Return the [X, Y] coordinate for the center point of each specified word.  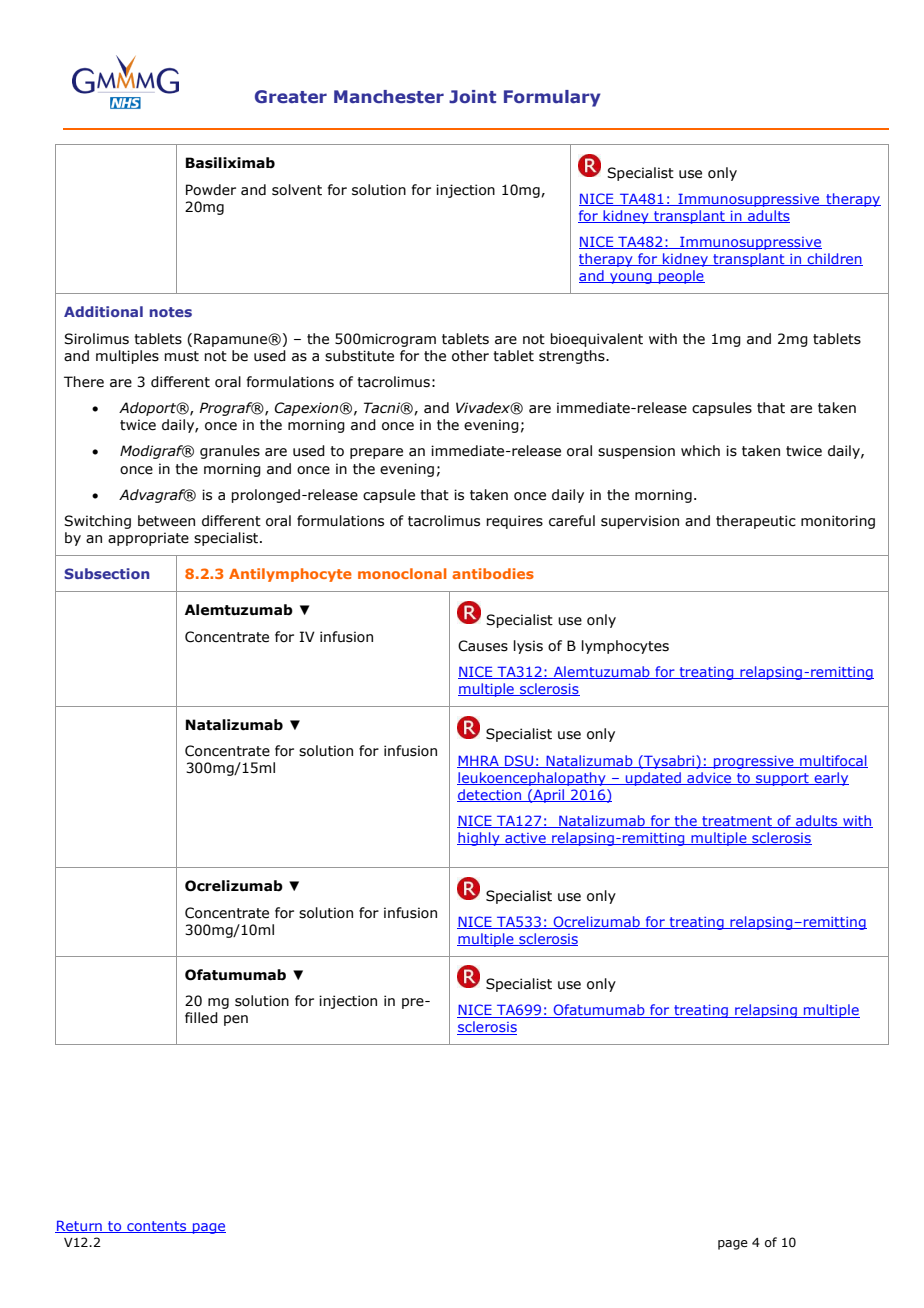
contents [157, 1227]
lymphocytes [625, 647]
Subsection [107, 573]
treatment [737, 822]
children [834, 259]
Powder [211, 190]
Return [79, 1226]
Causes [483, 646]
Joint [472, 97]
